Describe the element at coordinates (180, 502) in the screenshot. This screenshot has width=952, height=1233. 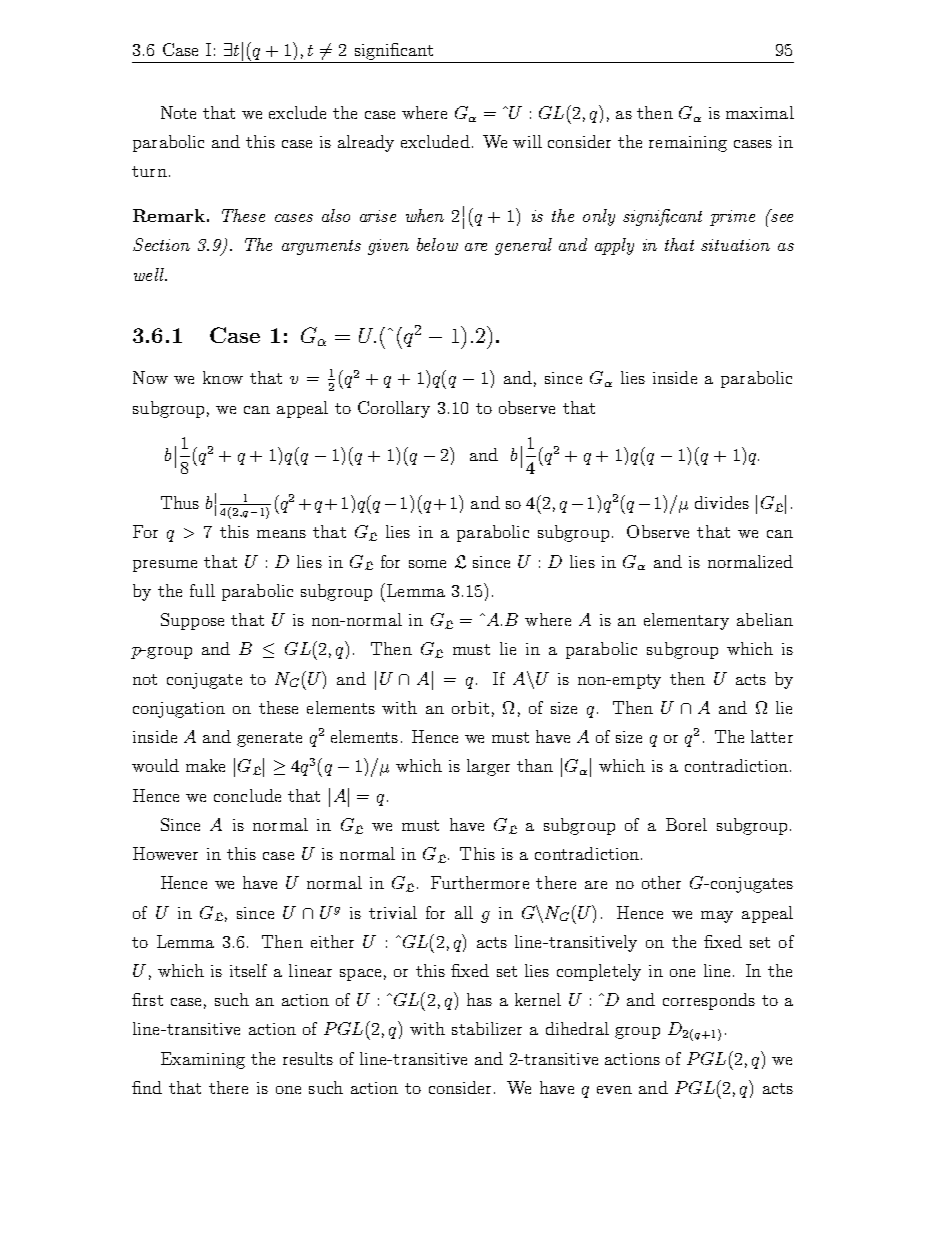
I see `Thus` at that location.
